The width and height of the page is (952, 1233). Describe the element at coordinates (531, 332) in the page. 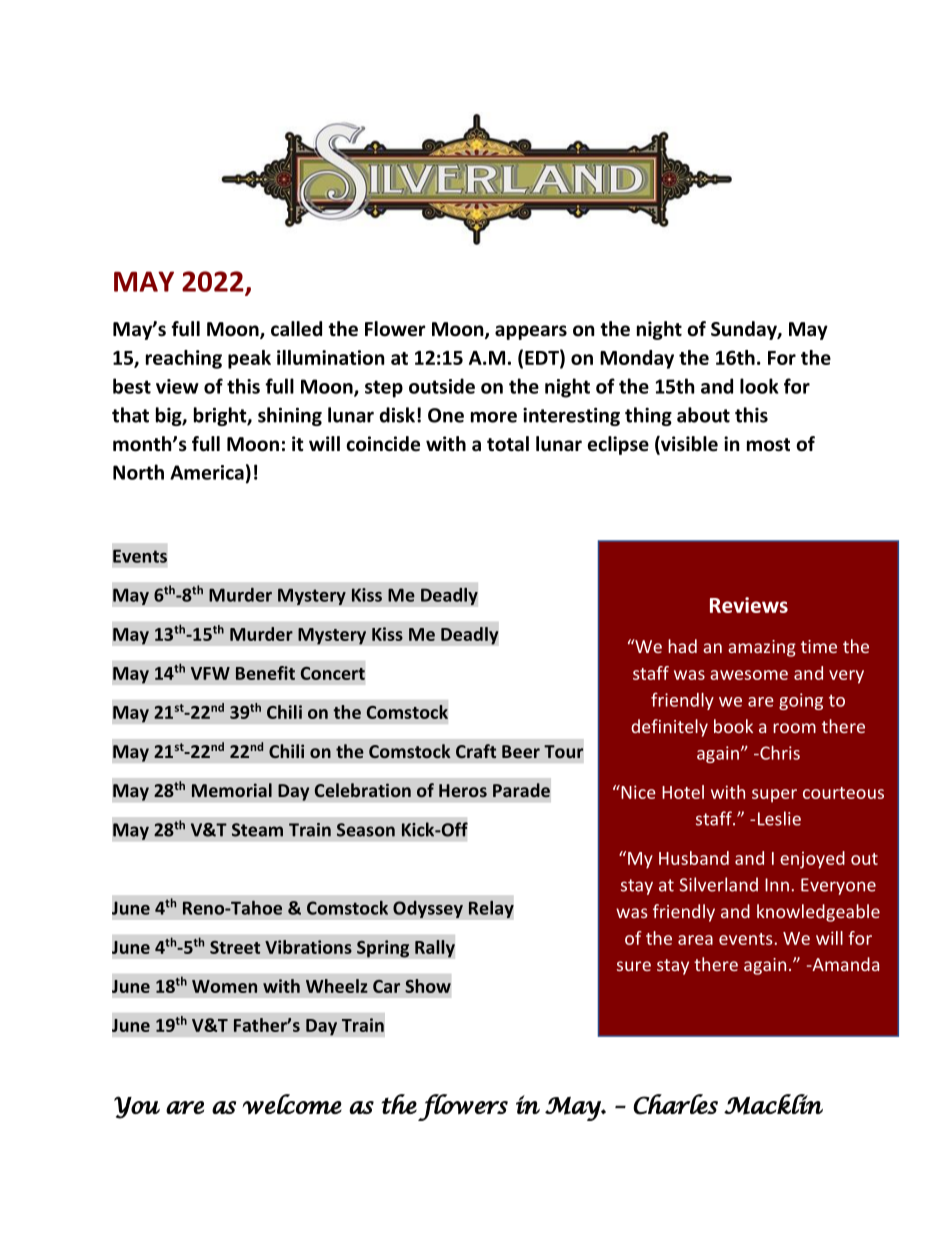

I see `appears` at that location.
